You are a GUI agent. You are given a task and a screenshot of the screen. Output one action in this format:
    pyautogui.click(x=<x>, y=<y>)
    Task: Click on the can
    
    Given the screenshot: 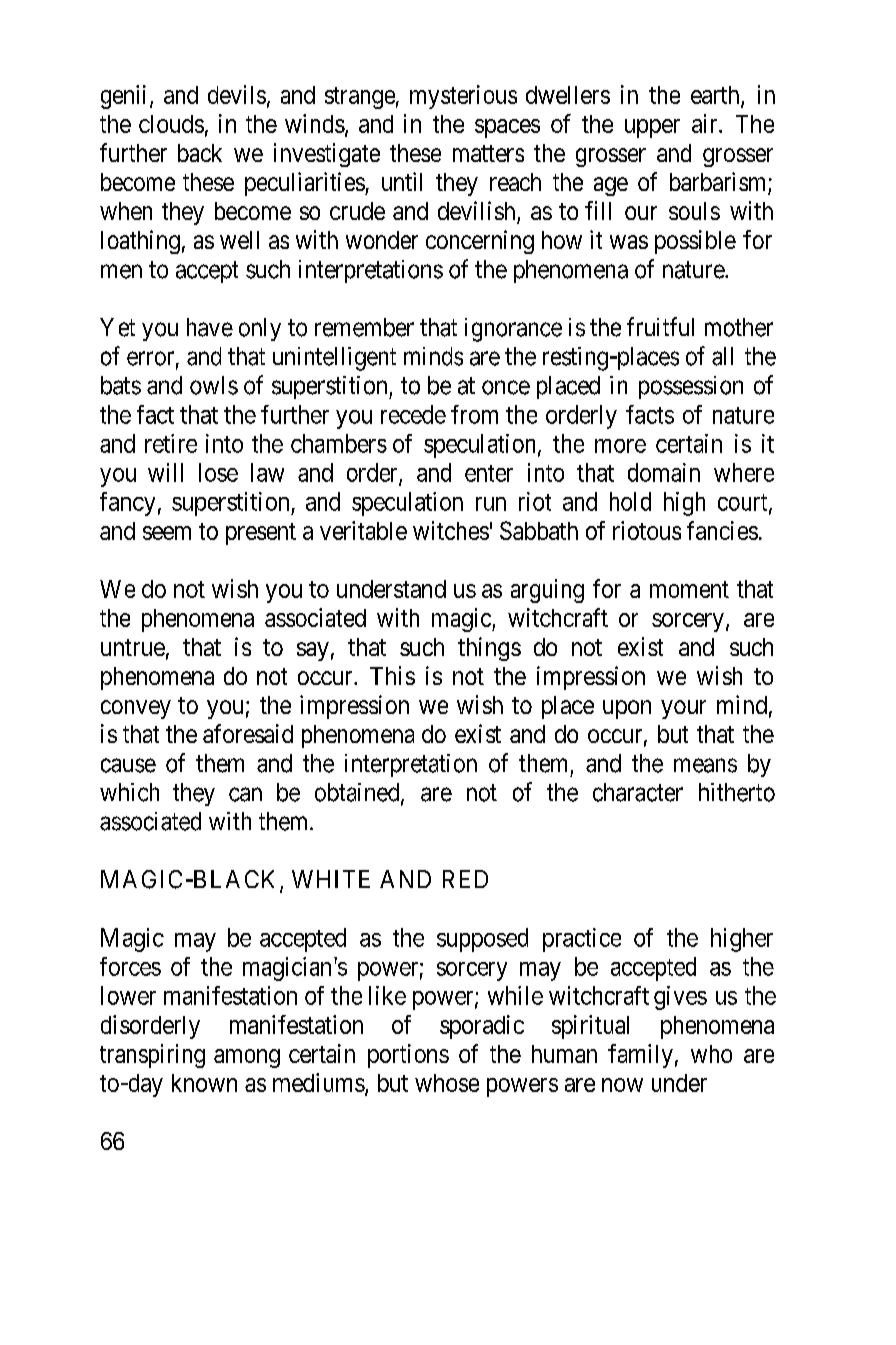 What is the action you would take?
    pyautogui.click(x=245, y=794)
